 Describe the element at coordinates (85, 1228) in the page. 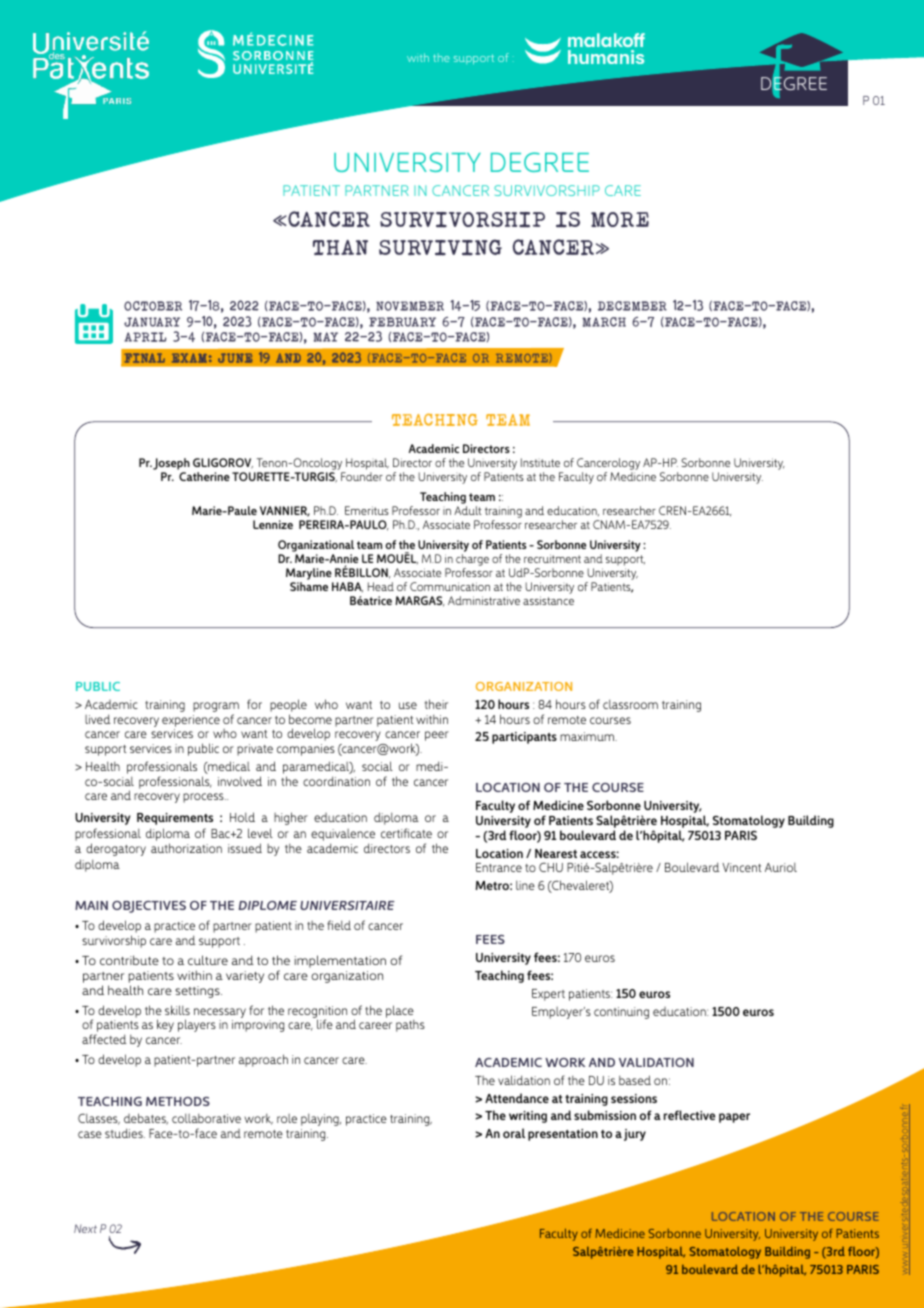

I see `Next` at that location.
